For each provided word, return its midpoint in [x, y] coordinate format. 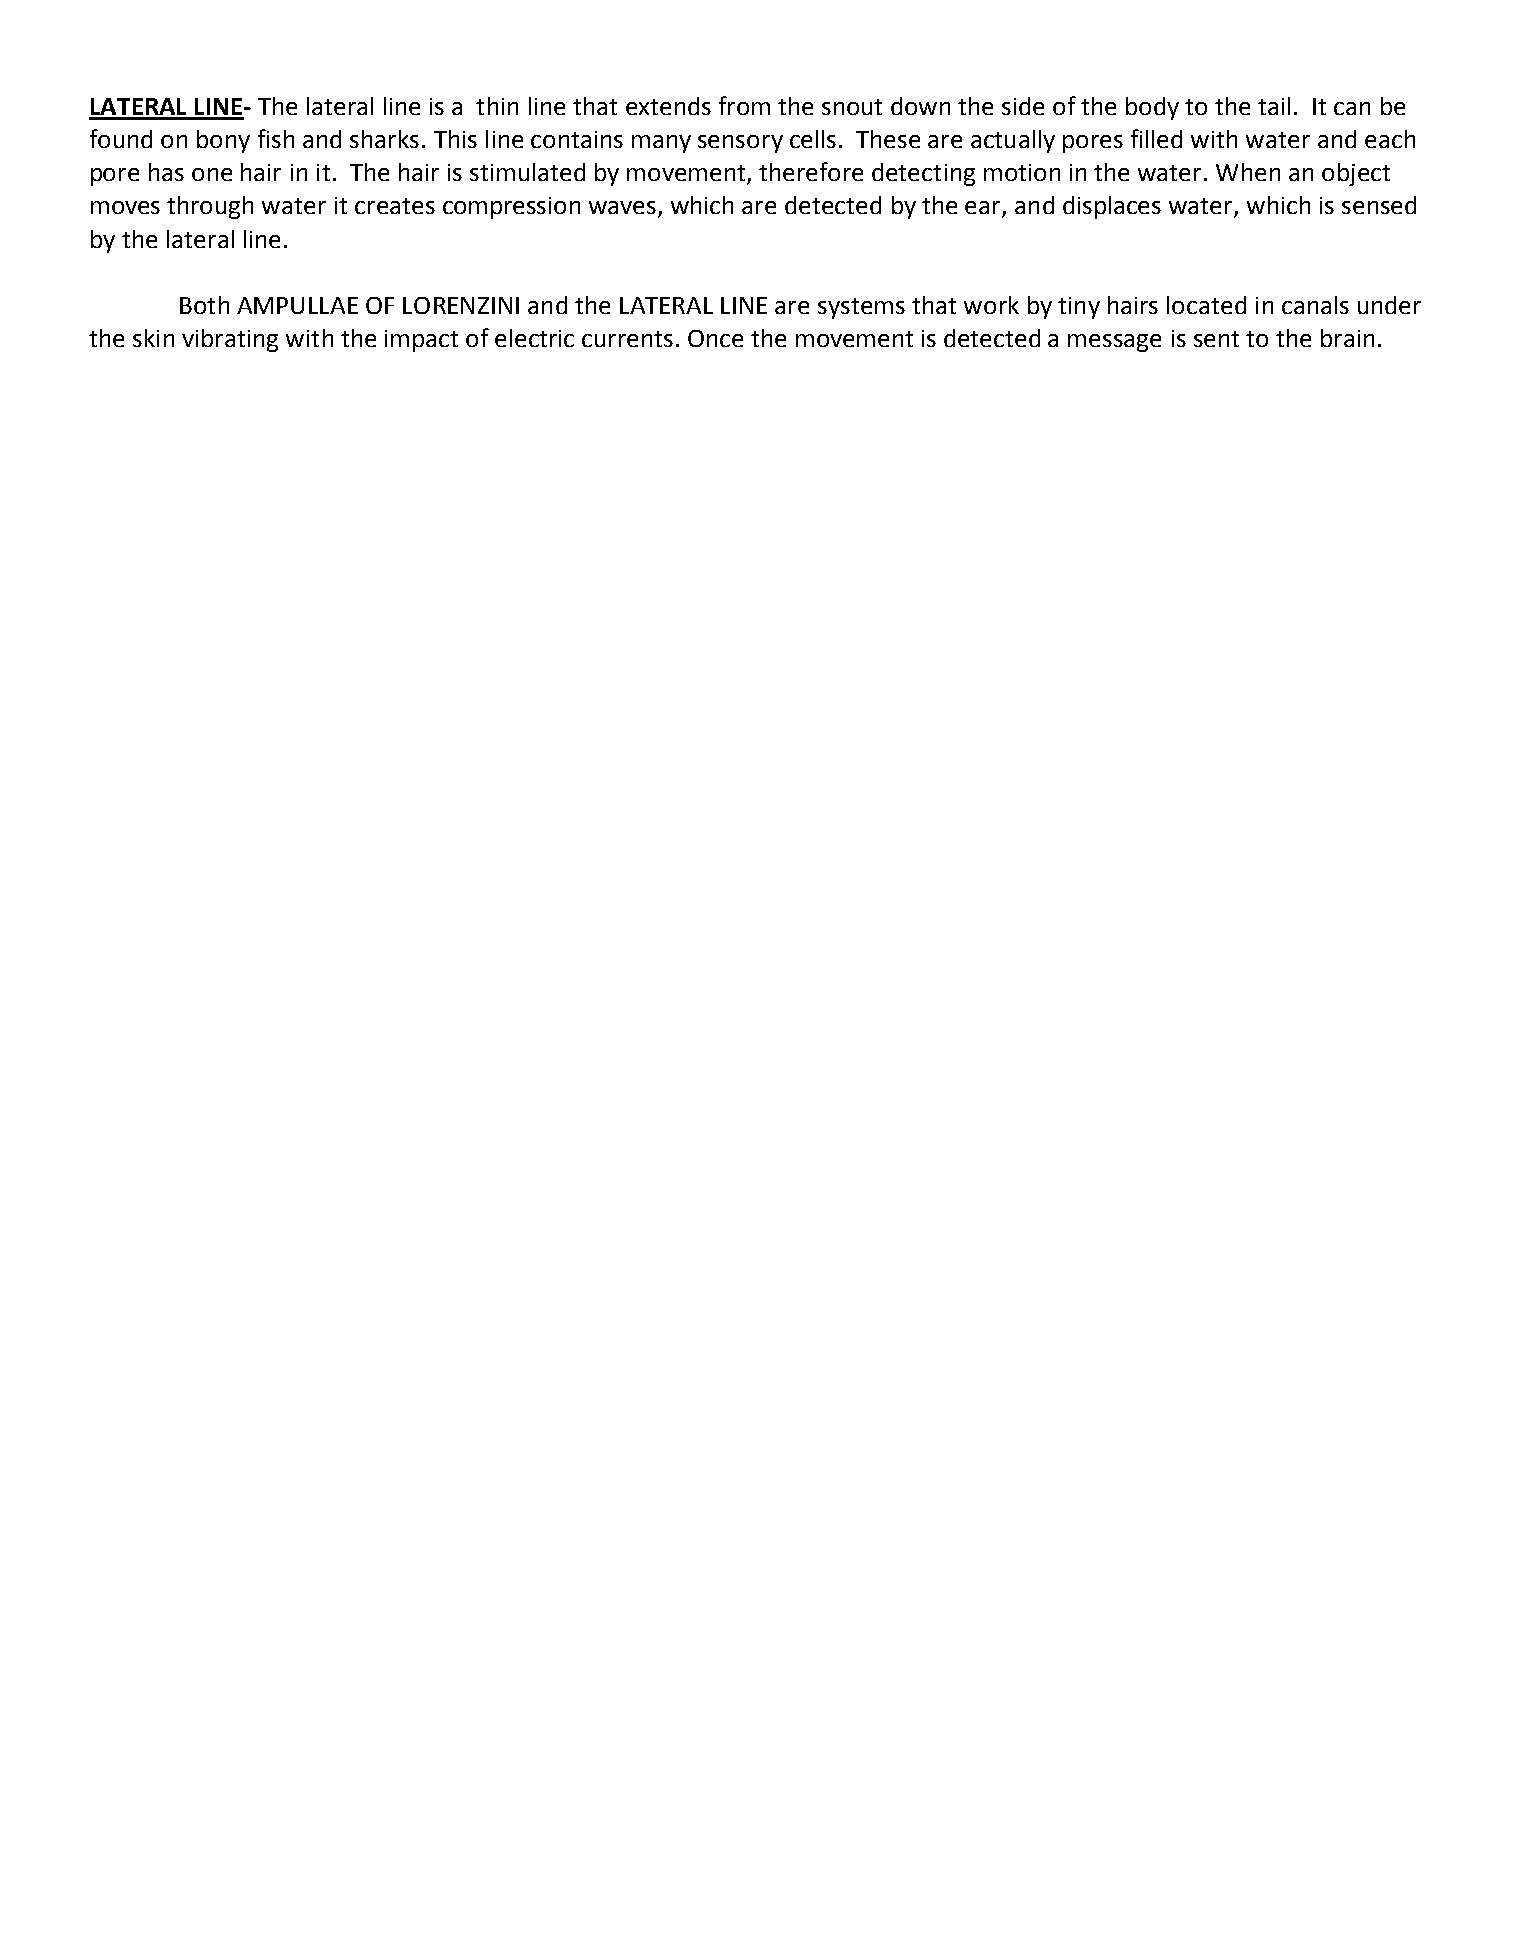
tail [1274, 106]
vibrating [230, 340]
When [1248, 172]
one [212, 174]
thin [497, 106]
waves [624, 209]
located [1206, 305]
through [210, 207]
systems [861, 308]
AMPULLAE [297, 305]
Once [715, 338]
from [744, 105]
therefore [811, 171]
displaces [1112, 207]
